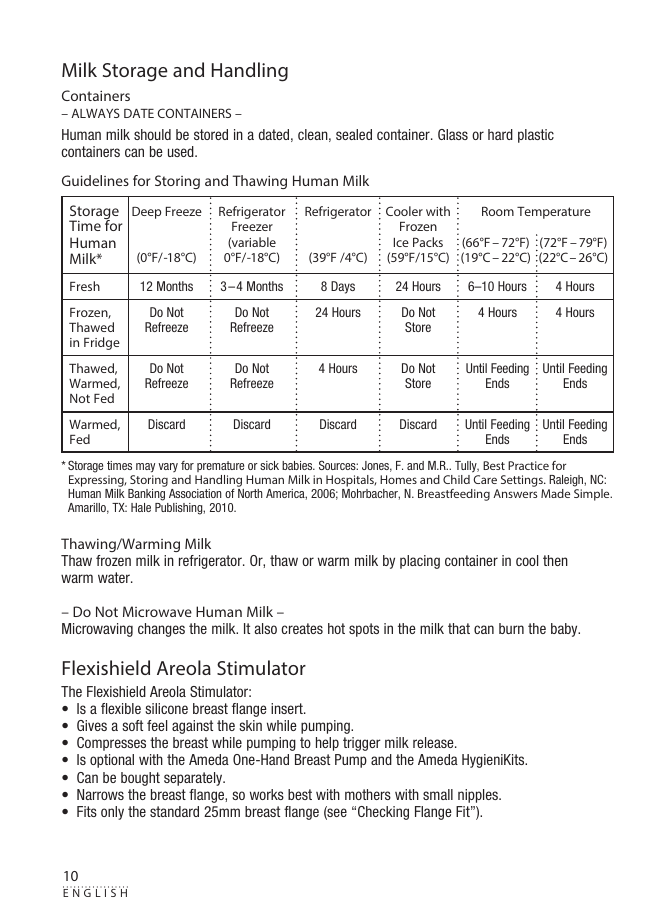  What do you see at coordinates (515, 493) in the image?
I see `Answers` at bounding box center [515, 493].
